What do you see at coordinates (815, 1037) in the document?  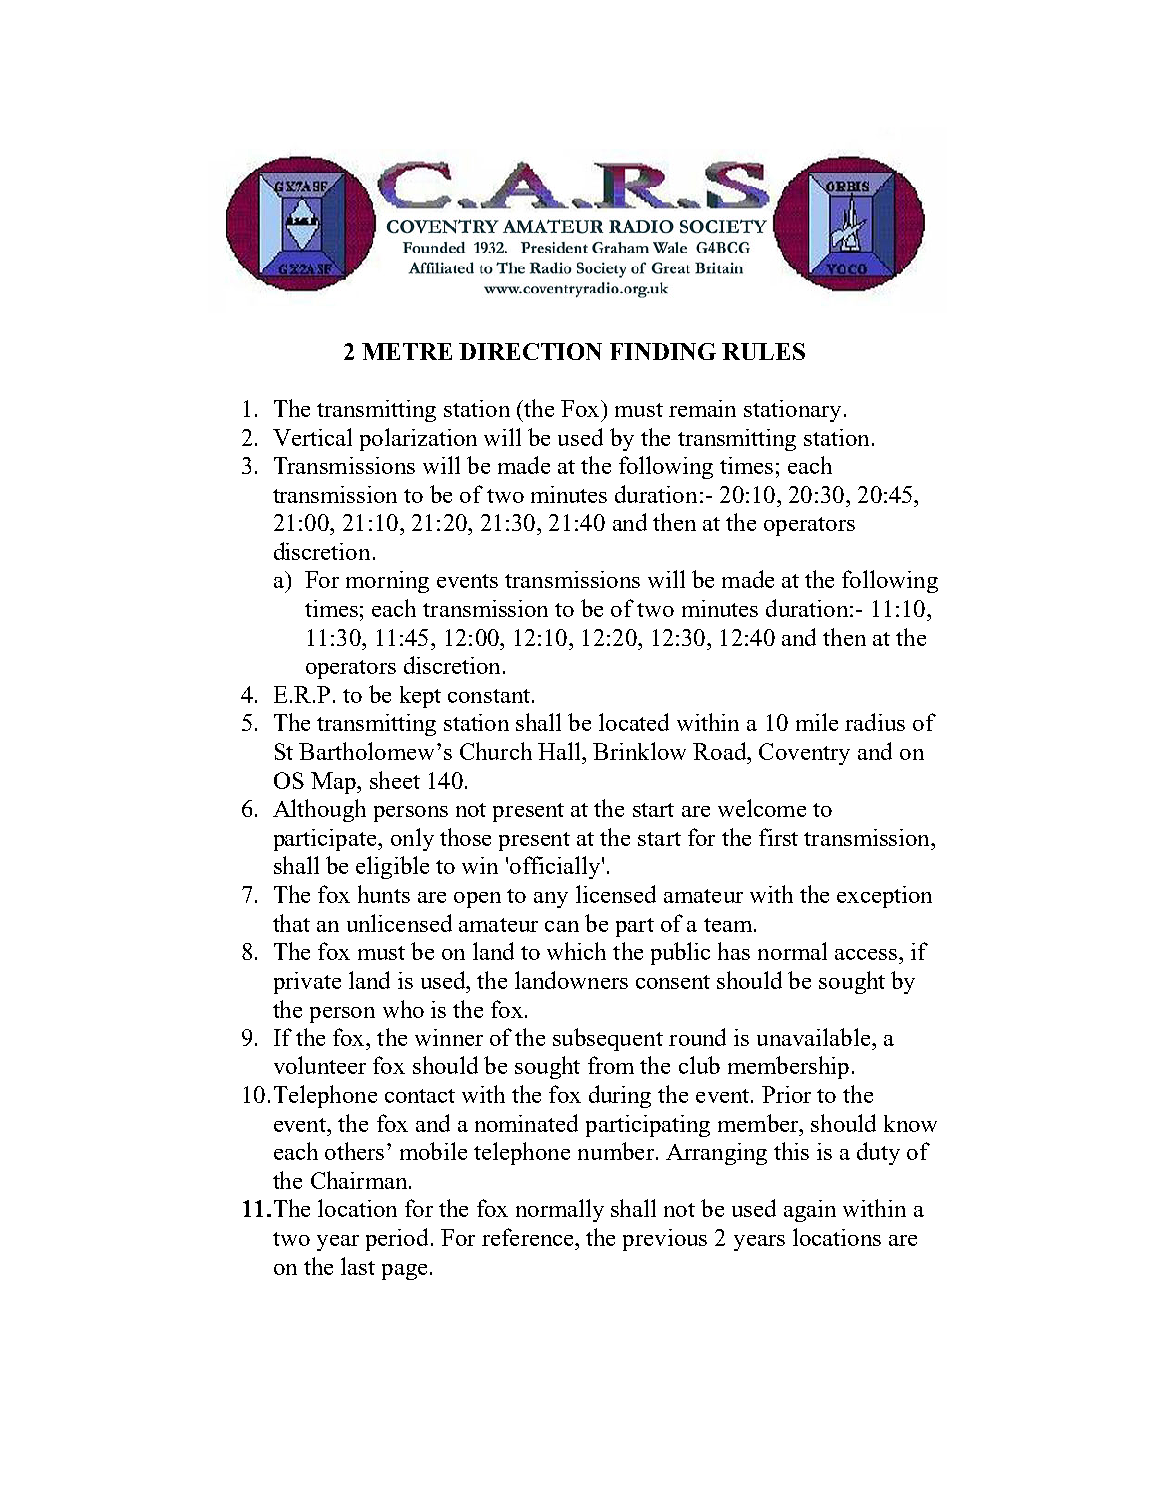 I see `unavailable` at bounding box center [815, 1037].
